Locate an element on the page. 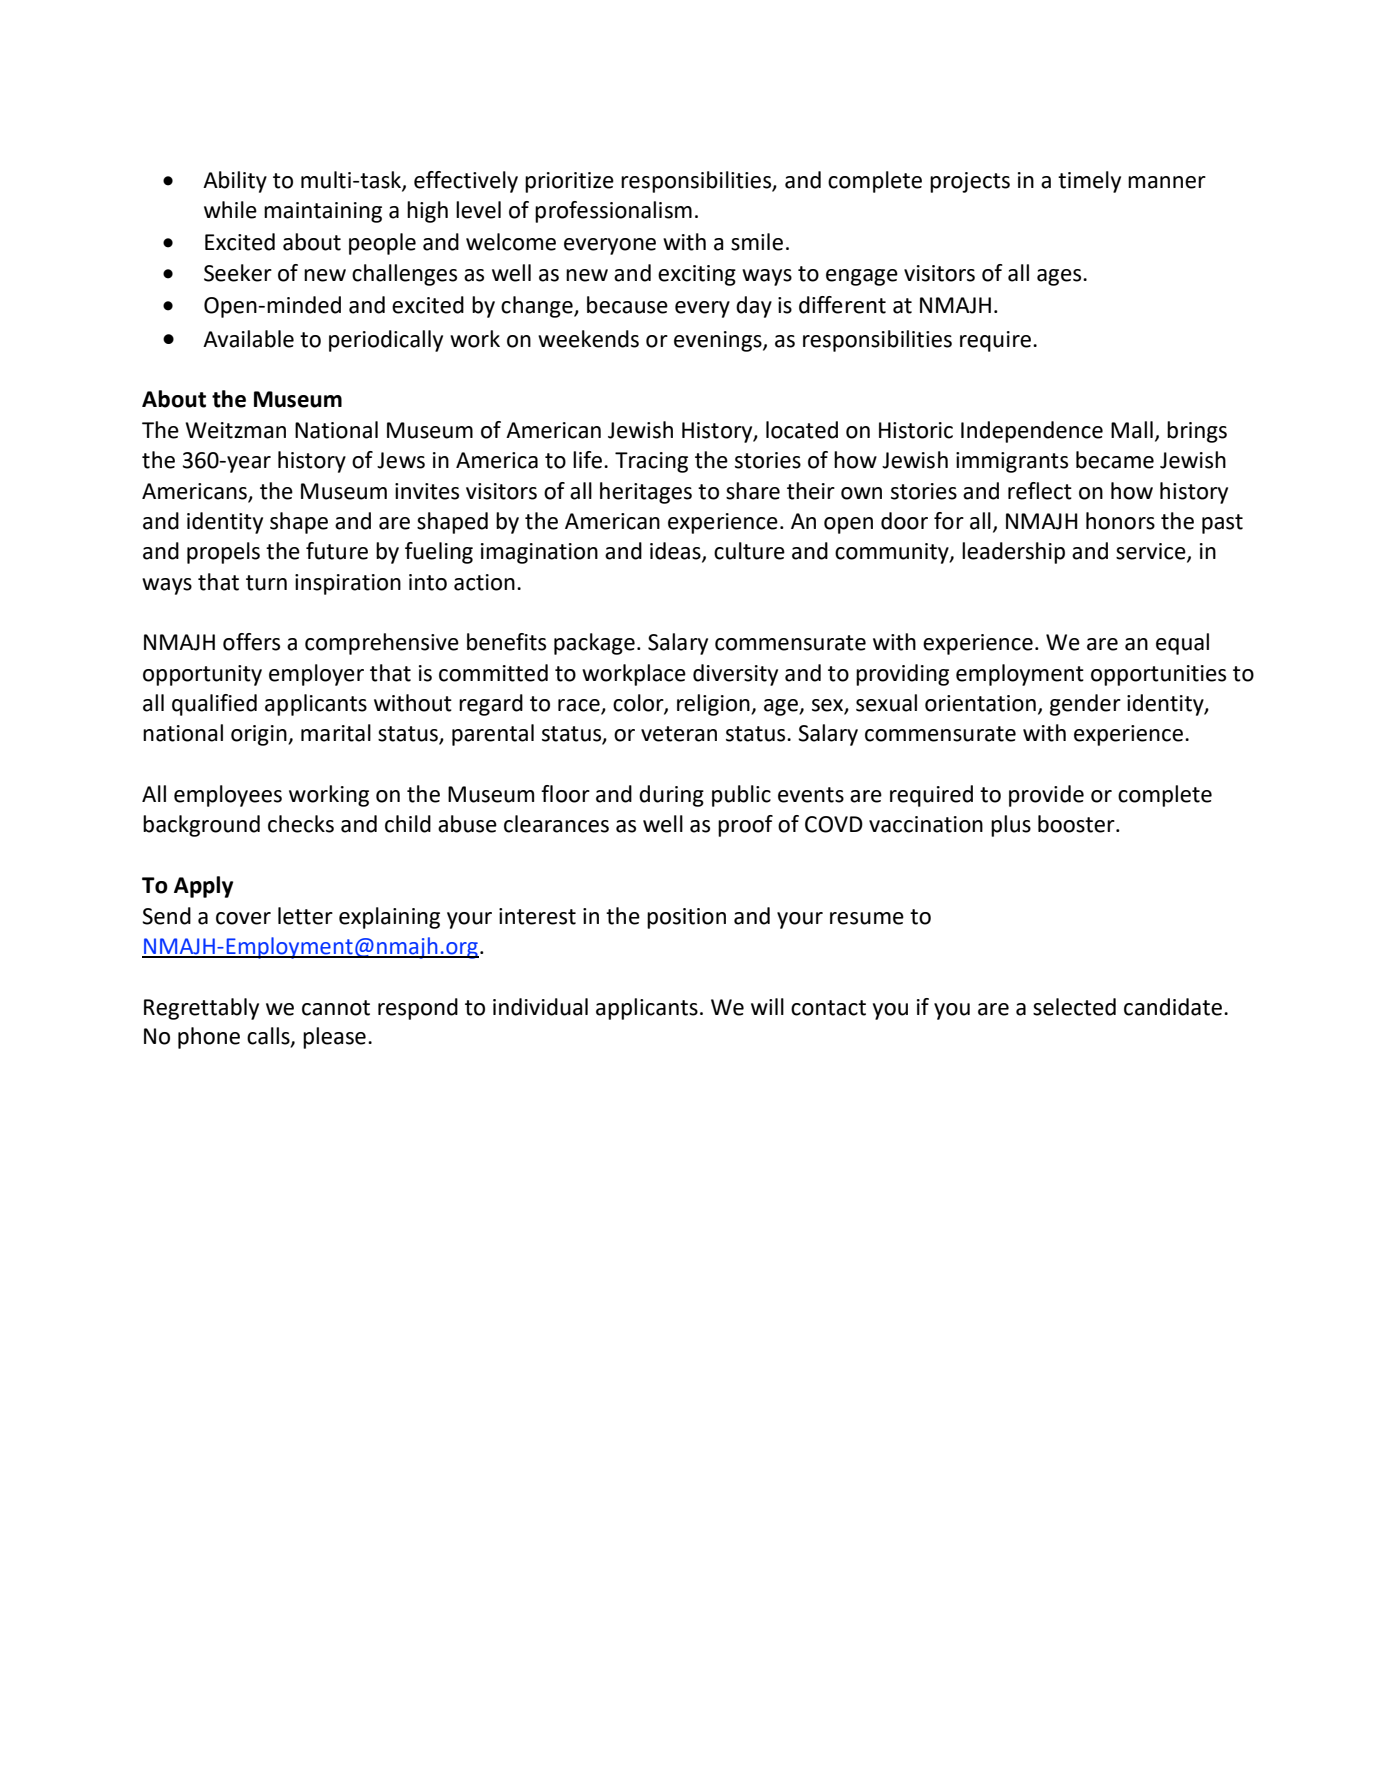  maintaining is located at coordinates (323, 212).
